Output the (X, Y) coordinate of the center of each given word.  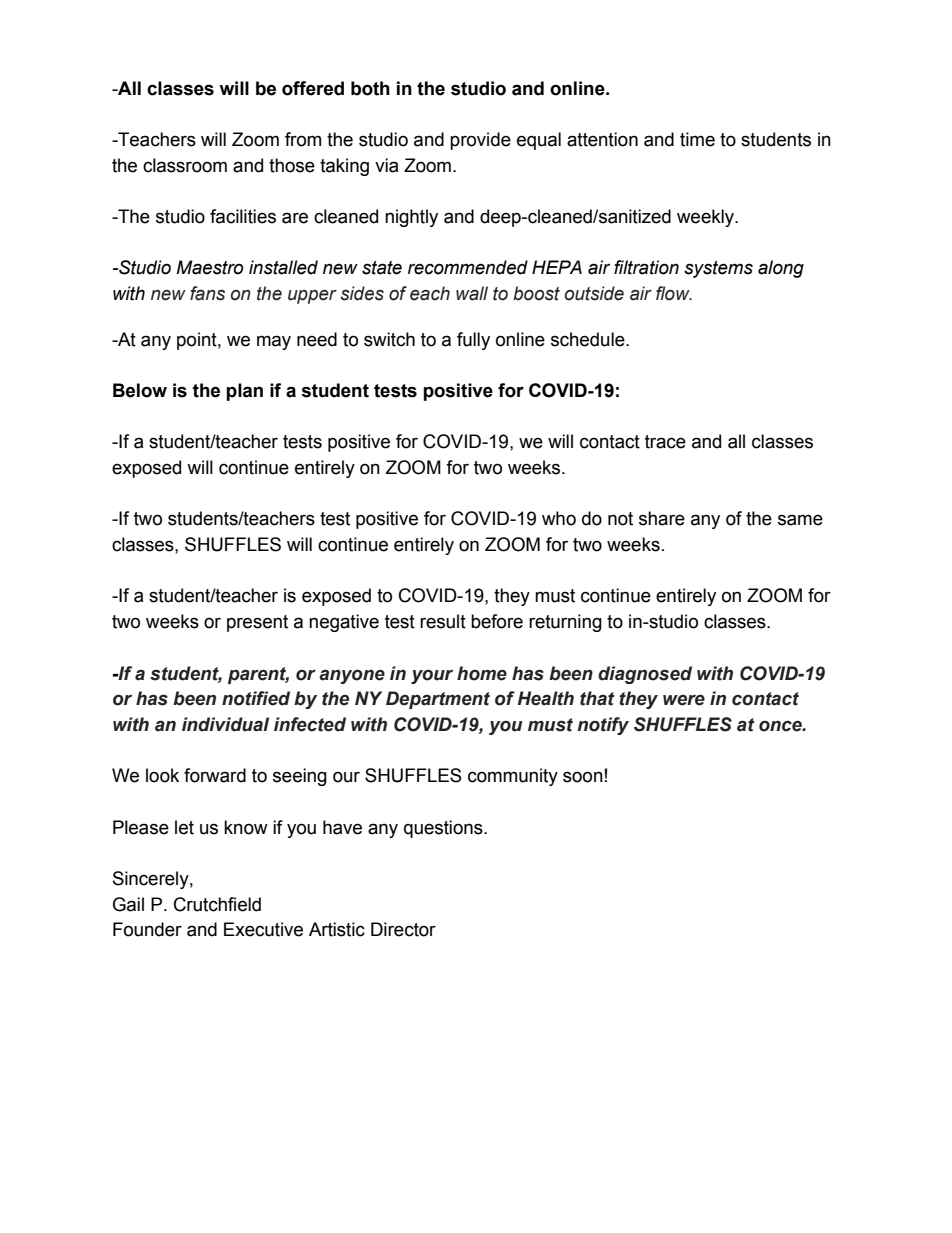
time (697, 139)
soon (583, 777)
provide (480, 141)
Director (403, 929)
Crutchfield (217, 904)
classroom (185, 165)
